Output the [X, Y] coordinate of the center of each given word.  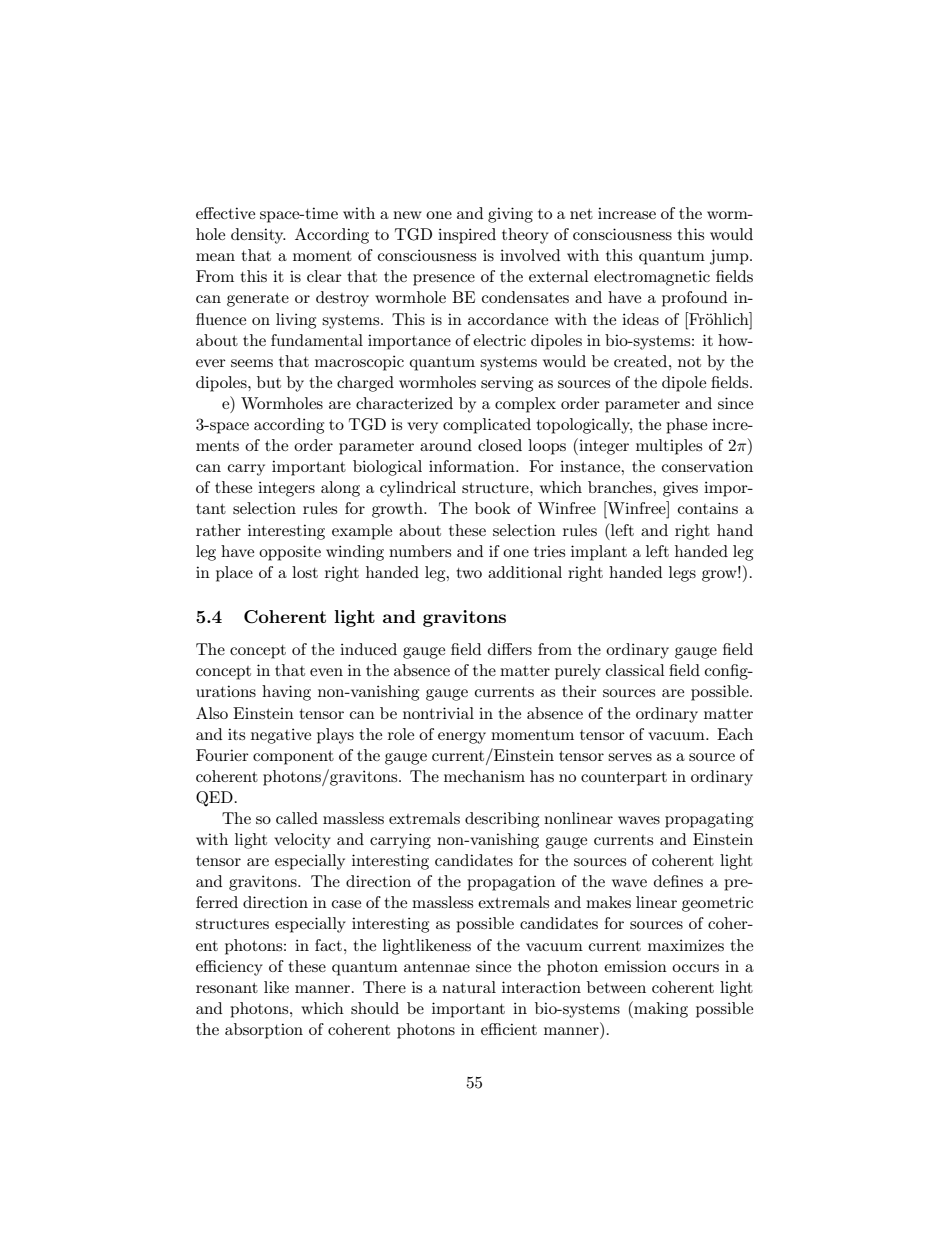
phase [686, 426]
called [297, 818]
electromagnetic [652, 278]
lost [305, 572]
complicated [487, 426]
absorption [264, 1031]
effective [225, 213]
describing [502, 820]
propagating [709, 820]
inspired [467, 236]
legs [682, 574]
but [269, 382]
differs [510, 649]
